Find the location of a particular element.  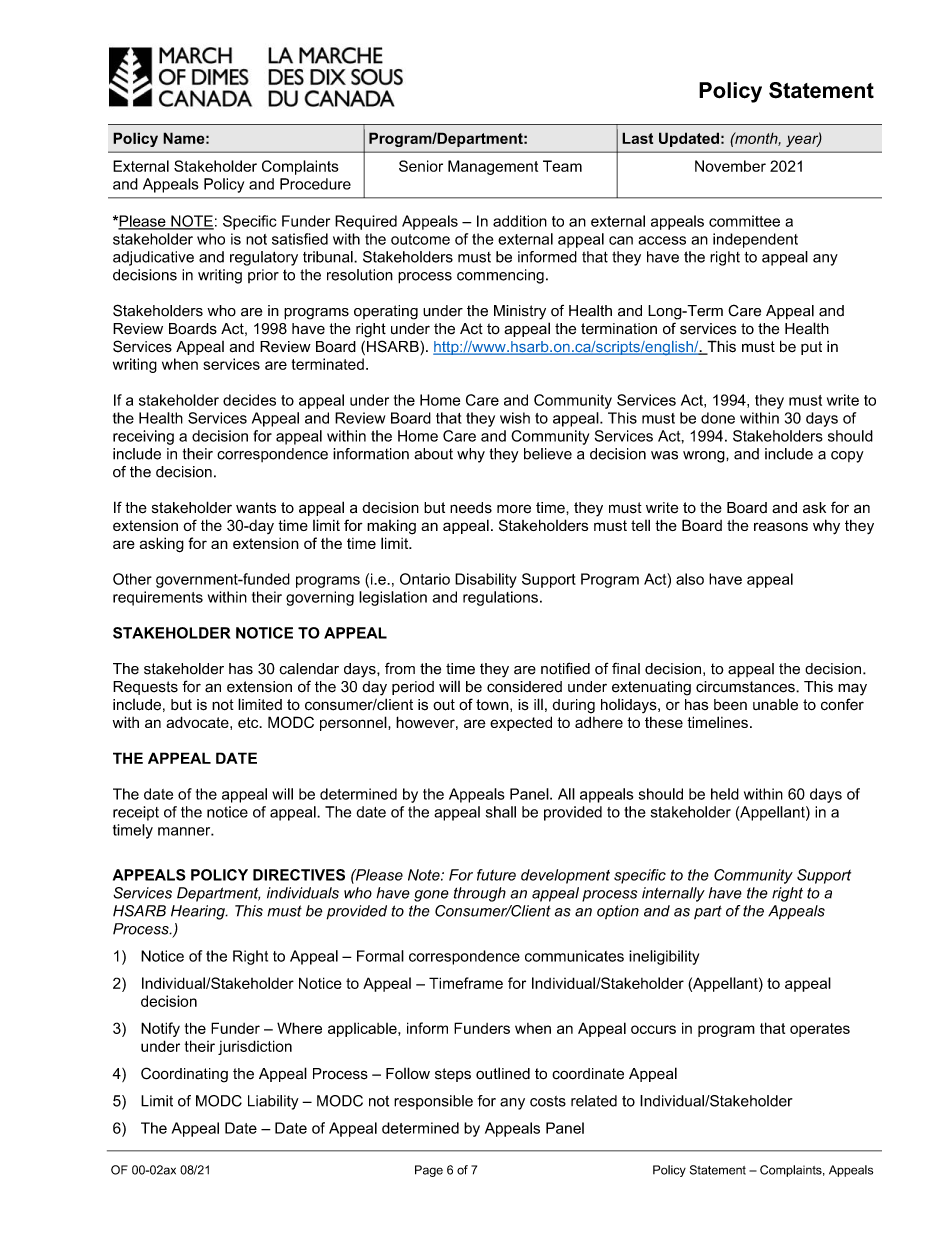

Page is located at coordinates (429, 1171).
